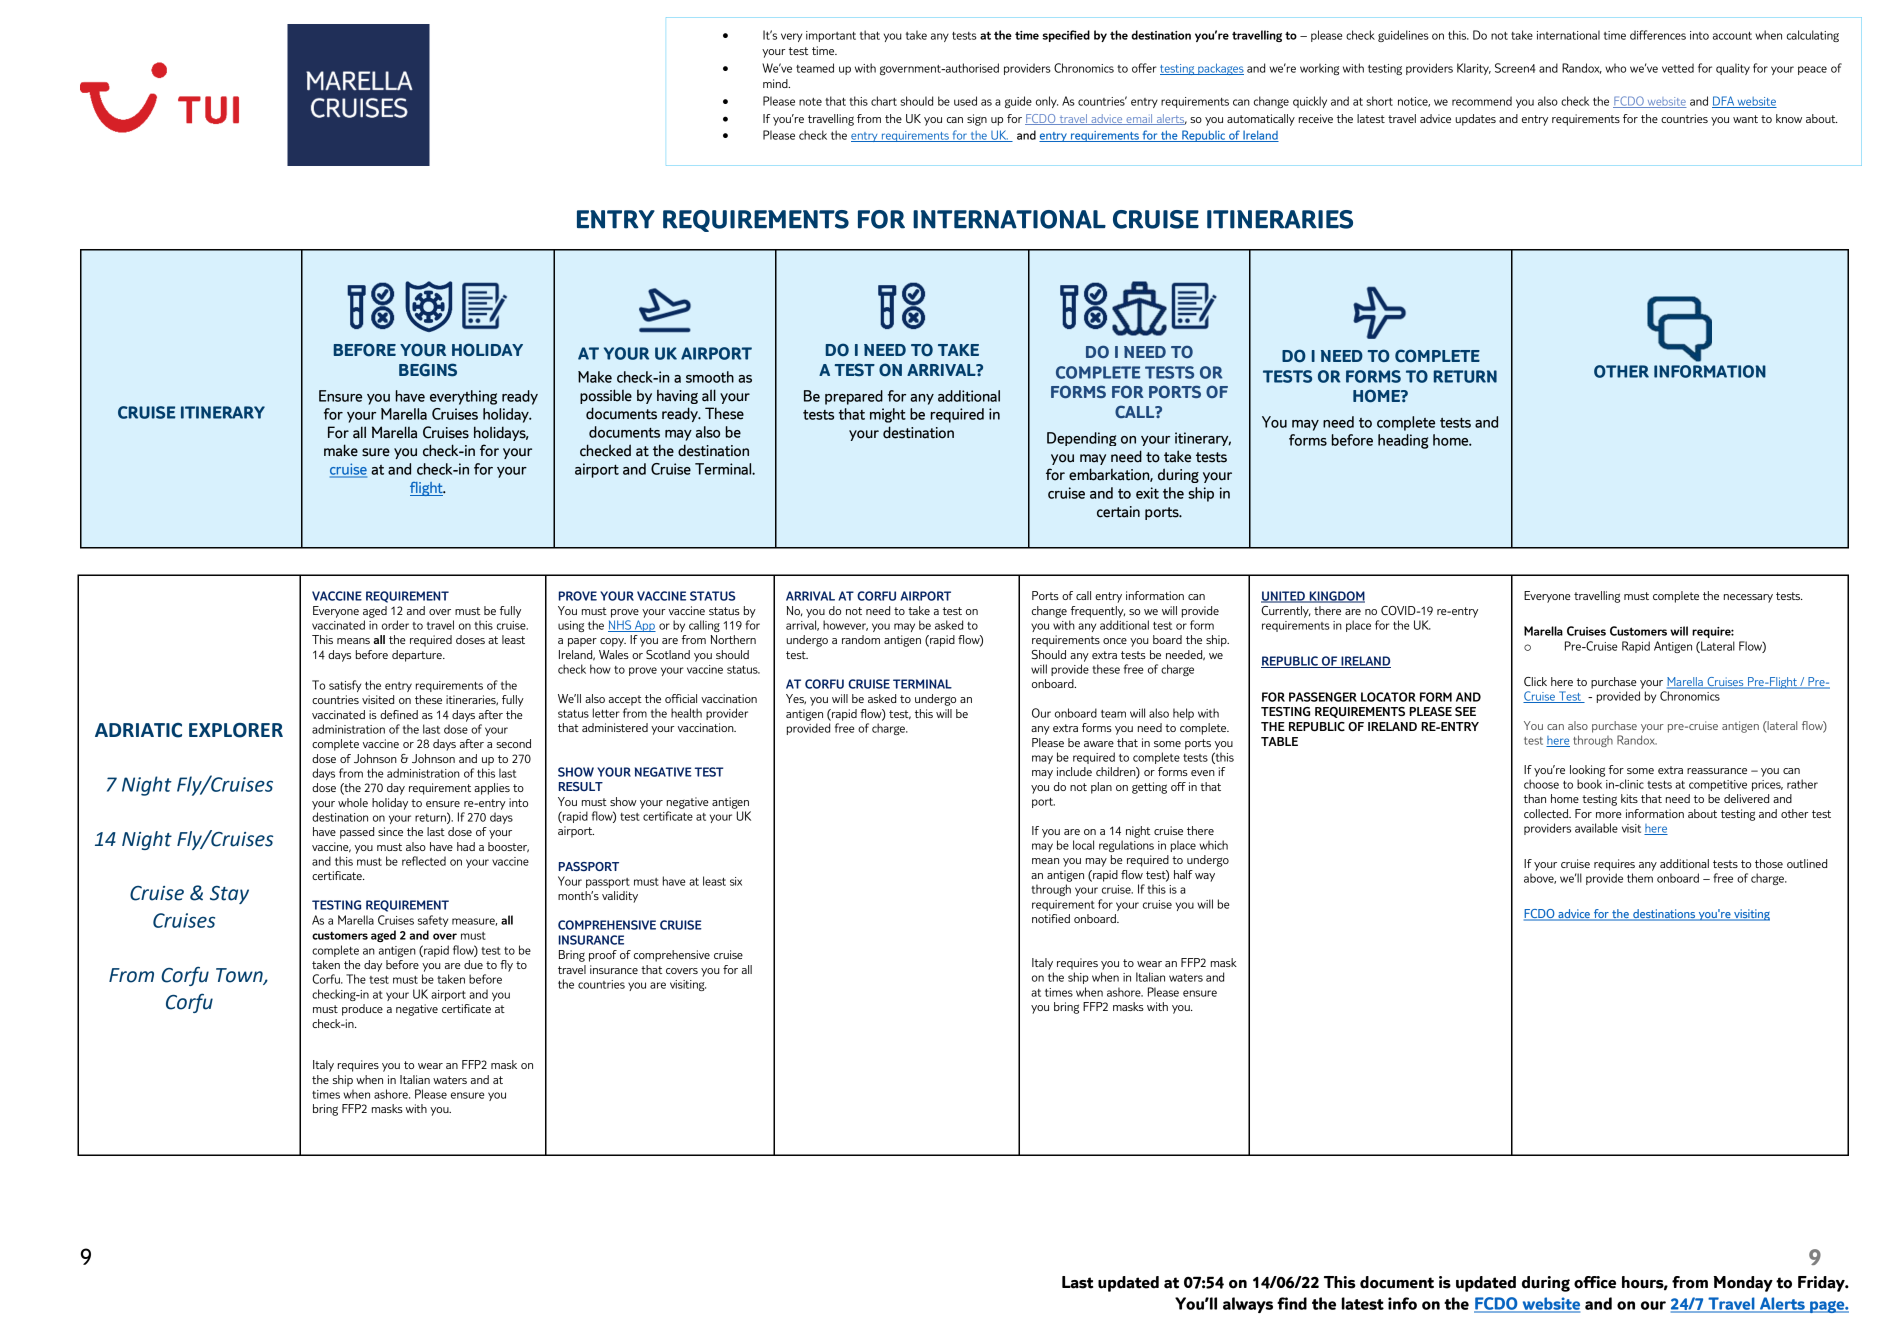 This document has width=1877, height=1327. Describe the element at coordinates (1535, 681) in the document. I see `Click` at that location.
